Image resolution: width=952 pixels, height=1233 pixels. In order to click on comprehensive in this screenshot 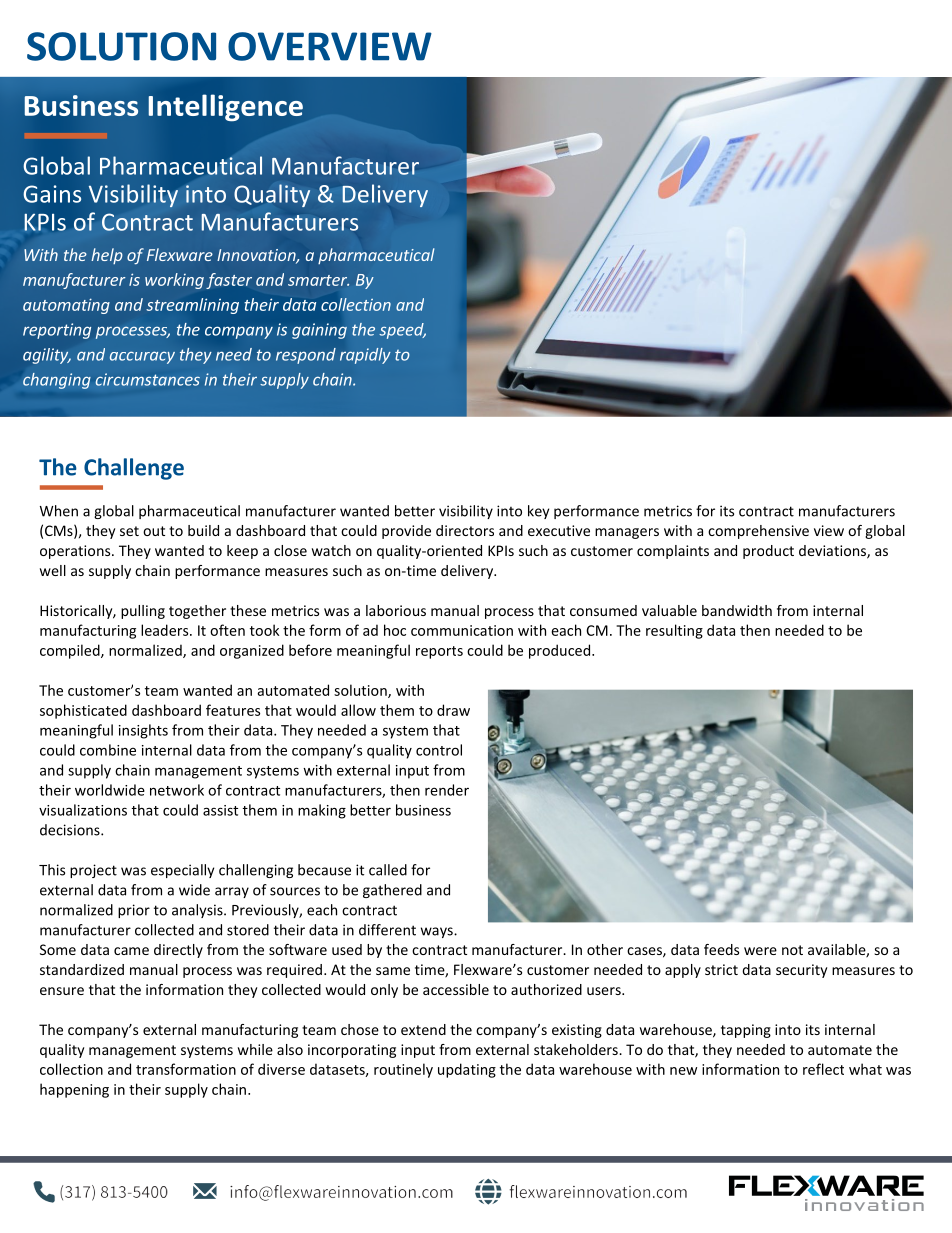, I will do `click(758, 532)`.
